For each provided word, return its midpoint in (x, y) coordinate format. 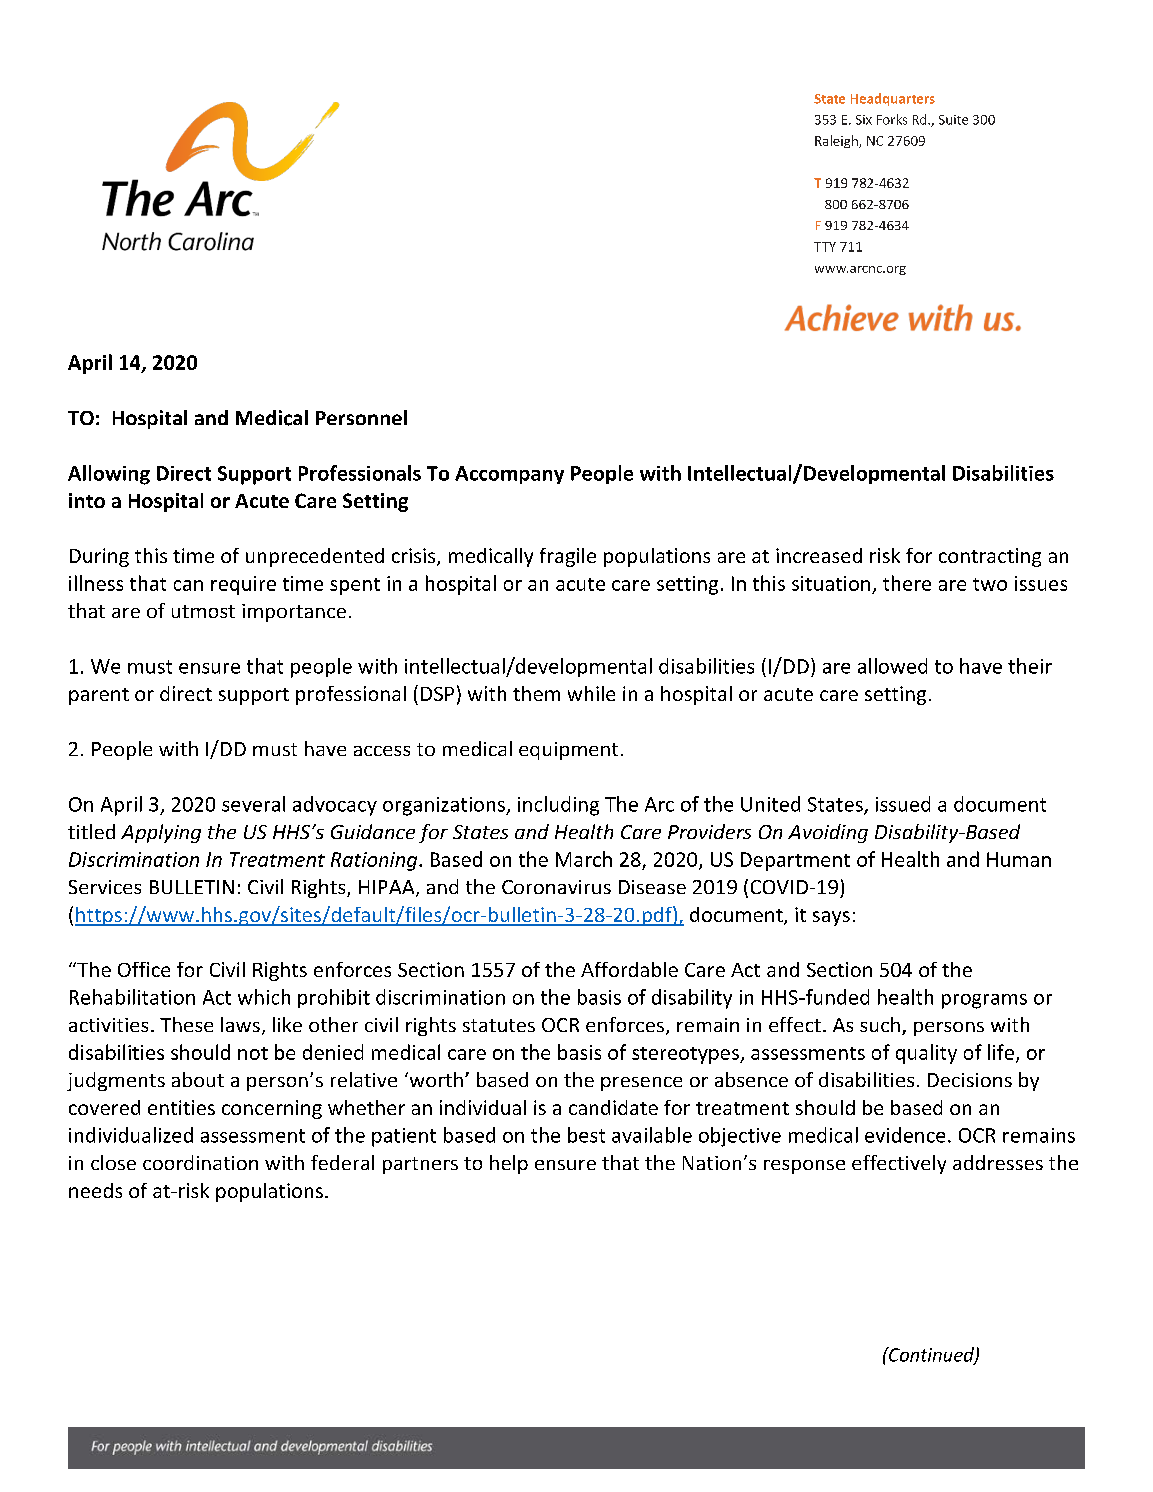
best (586, 1135)
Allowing (109, 475)
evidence (905, 1135)
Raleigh (837, 141)
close (113, 1162)
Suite (953, 120)
